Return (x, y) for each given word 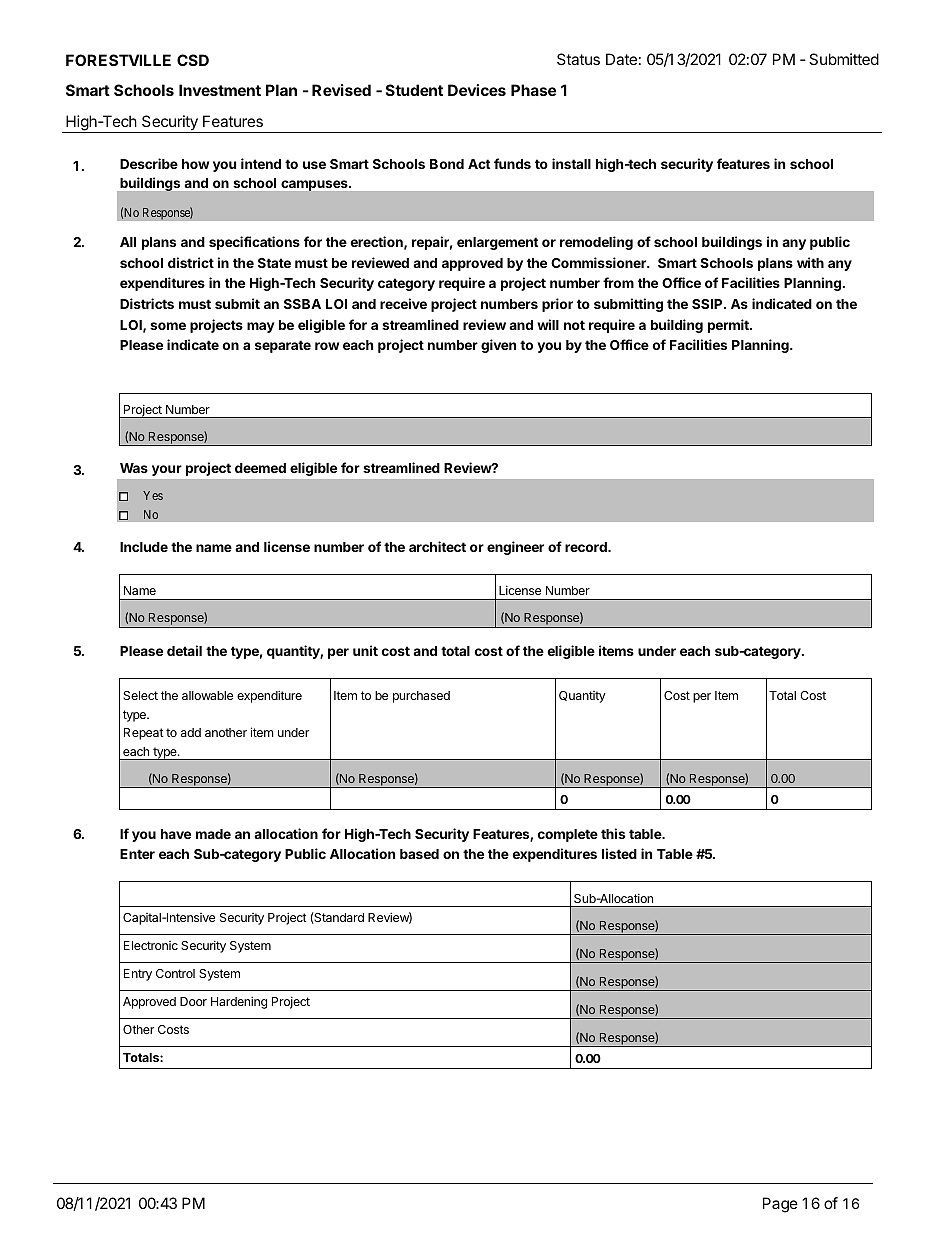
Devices (477, 90)
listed (619, 853)
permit (729, 326)
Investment (220, 90)
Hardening (239, 1002)
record (587, 547)
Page (780, 1205)
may (261, 327)
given (498, 346)
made (213, 834)
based (419, 854)
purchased (421, 697)
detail (184, 650)
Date (621, 59)
